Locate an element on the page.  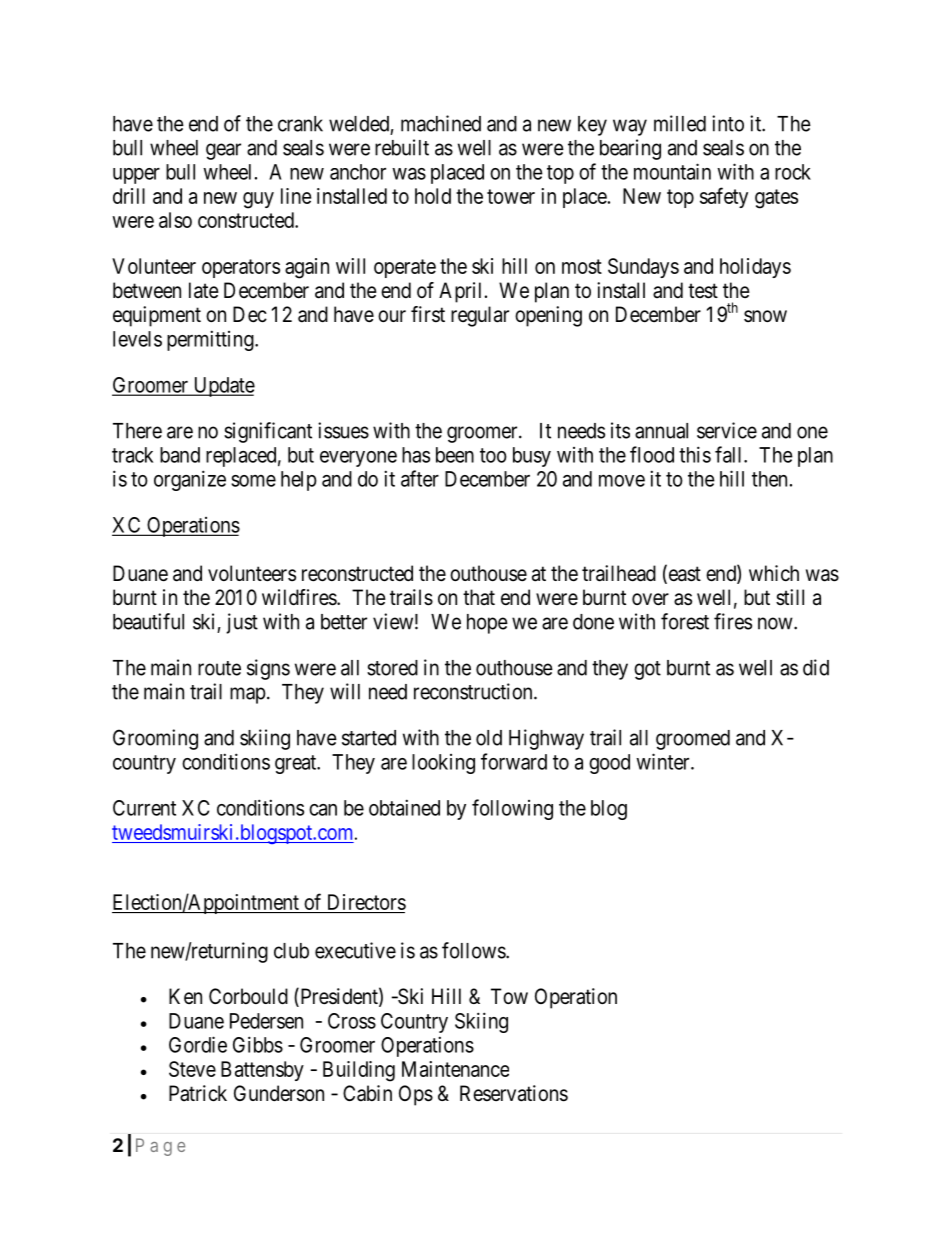
Reservations is located at coordinates (514, 1093).
